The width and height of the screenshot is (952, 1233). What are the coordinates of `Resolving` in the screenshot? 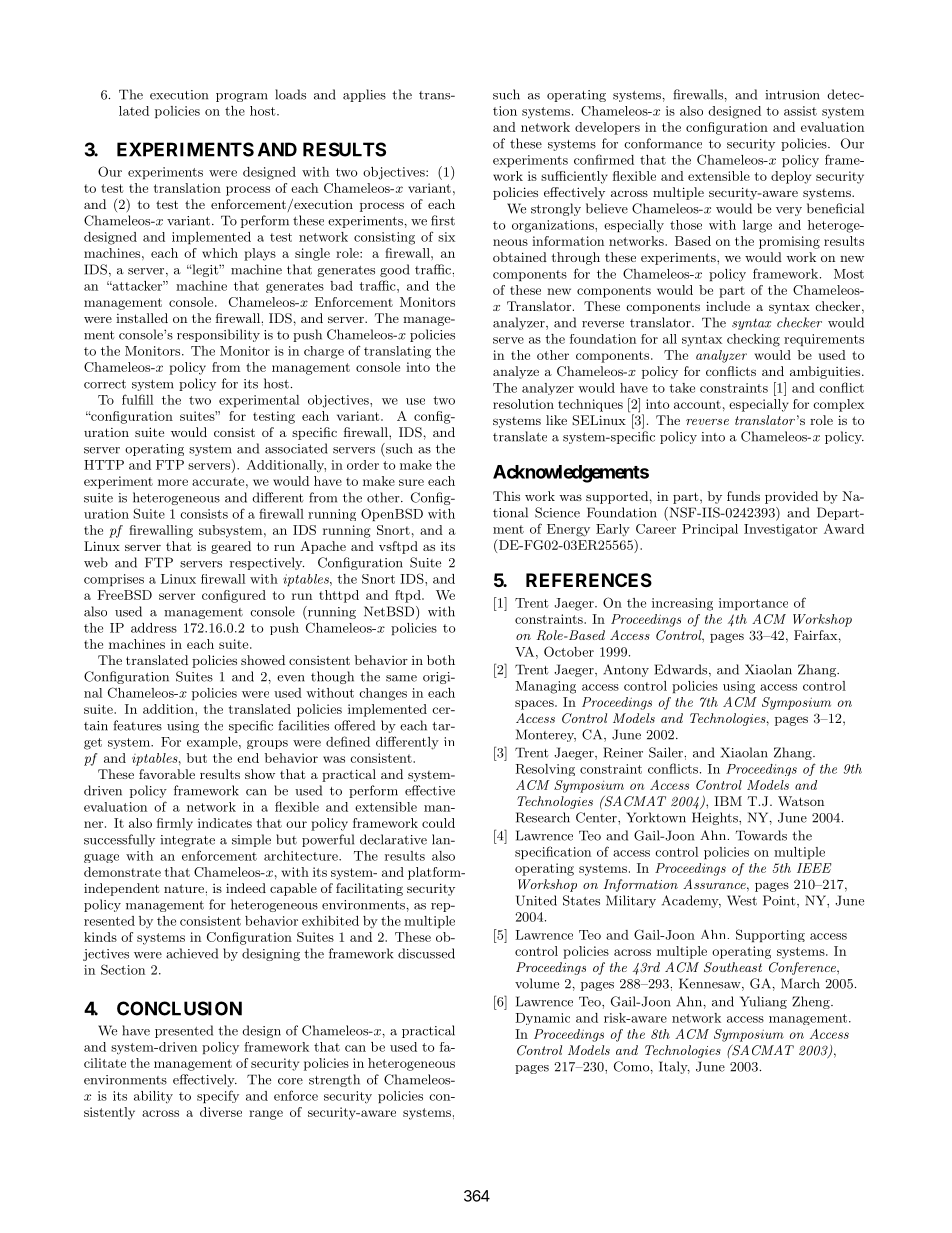 It's located at (545, 770).
